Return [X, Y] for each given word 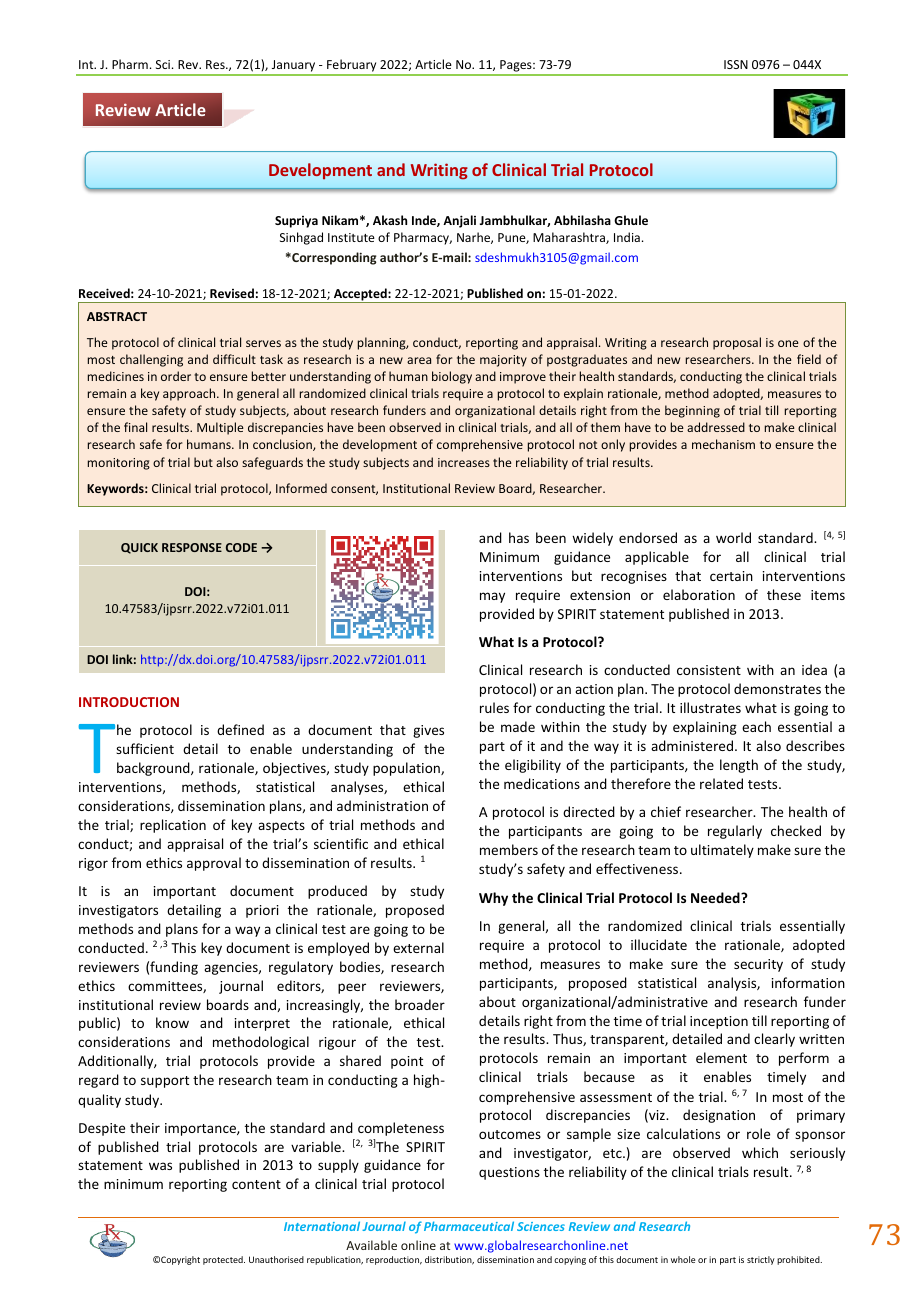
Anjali [459, 221]
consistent [709, 670]
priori [262, 911]
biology [452, 377]
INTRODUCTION [129, 702]
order [176, 376]
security [758, 965]
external [418, 947]
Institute [351, 237]
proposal [737, 343]
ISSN [736, 64]
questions [509, 1173]
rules [494, 707]
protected [224, 1260]
